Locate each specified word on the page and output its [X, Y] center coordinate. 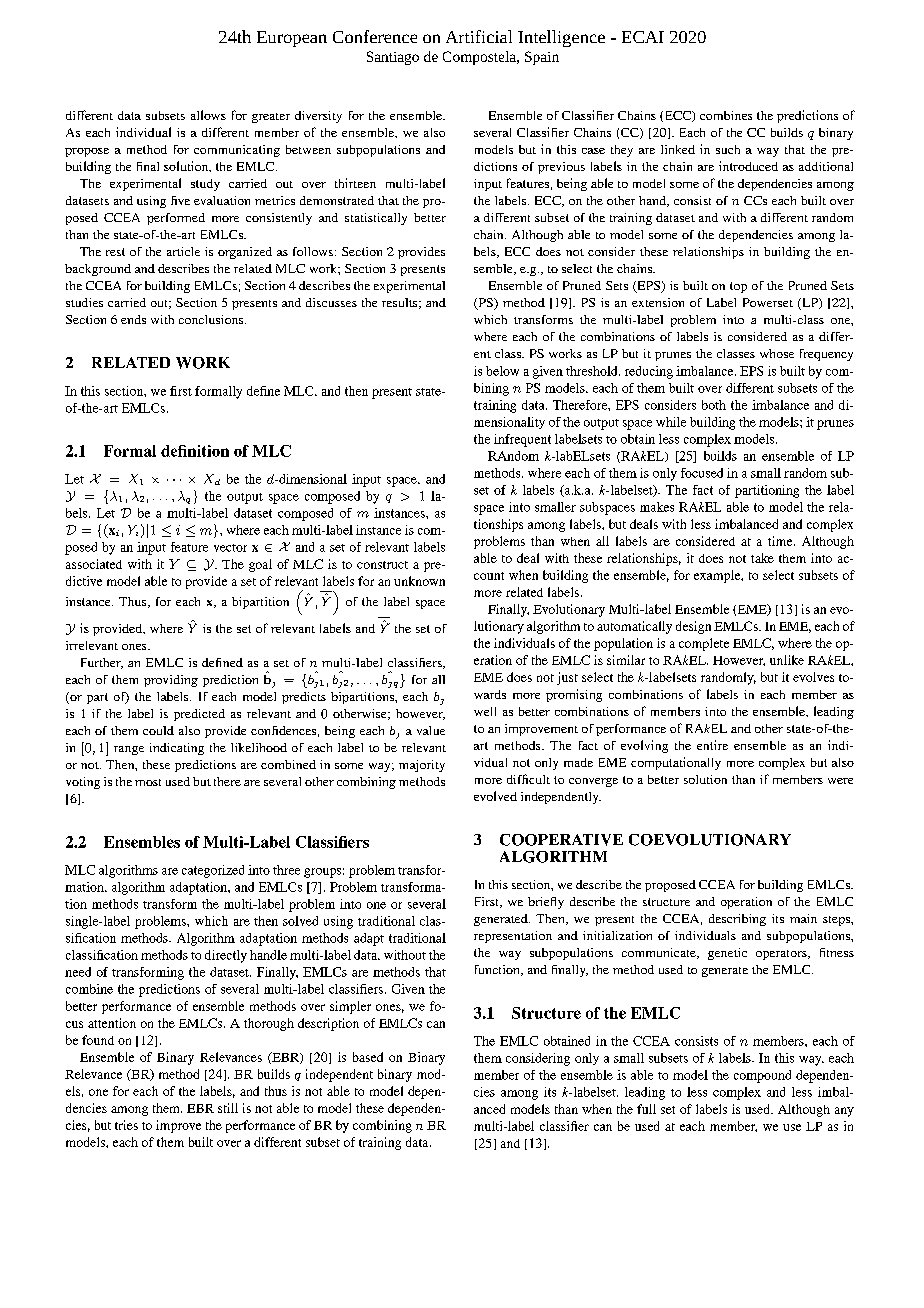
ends [133, 319]
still [228, 1108]
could [158, 730]
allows [208, 115]
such [728, 149]
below [502, 371]
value [431, 730]
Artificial [479, 36]
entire [712, 745]
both [714, 405]
